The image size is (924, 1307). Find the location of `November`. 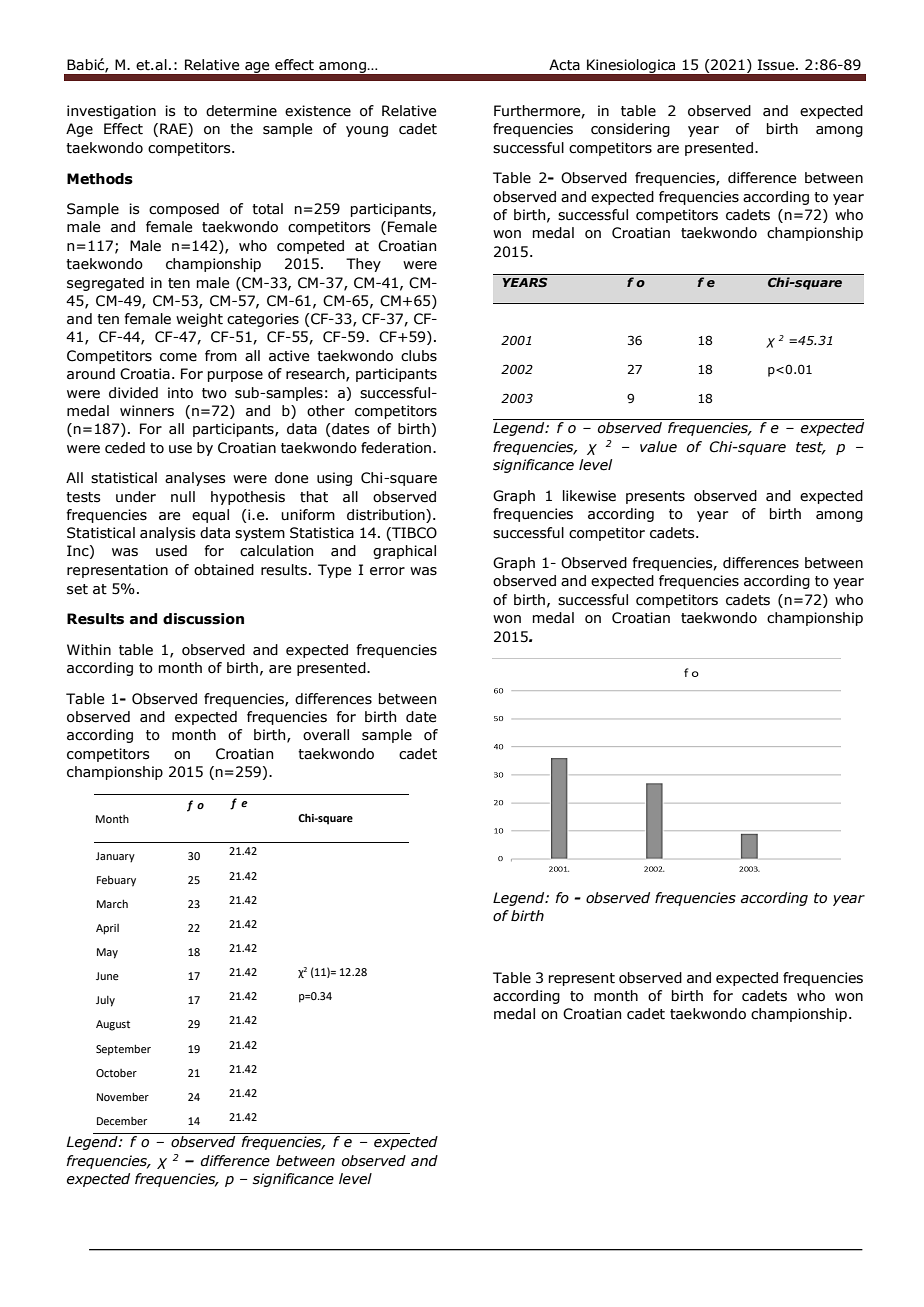

November is located at coordinates (123, 1096).
